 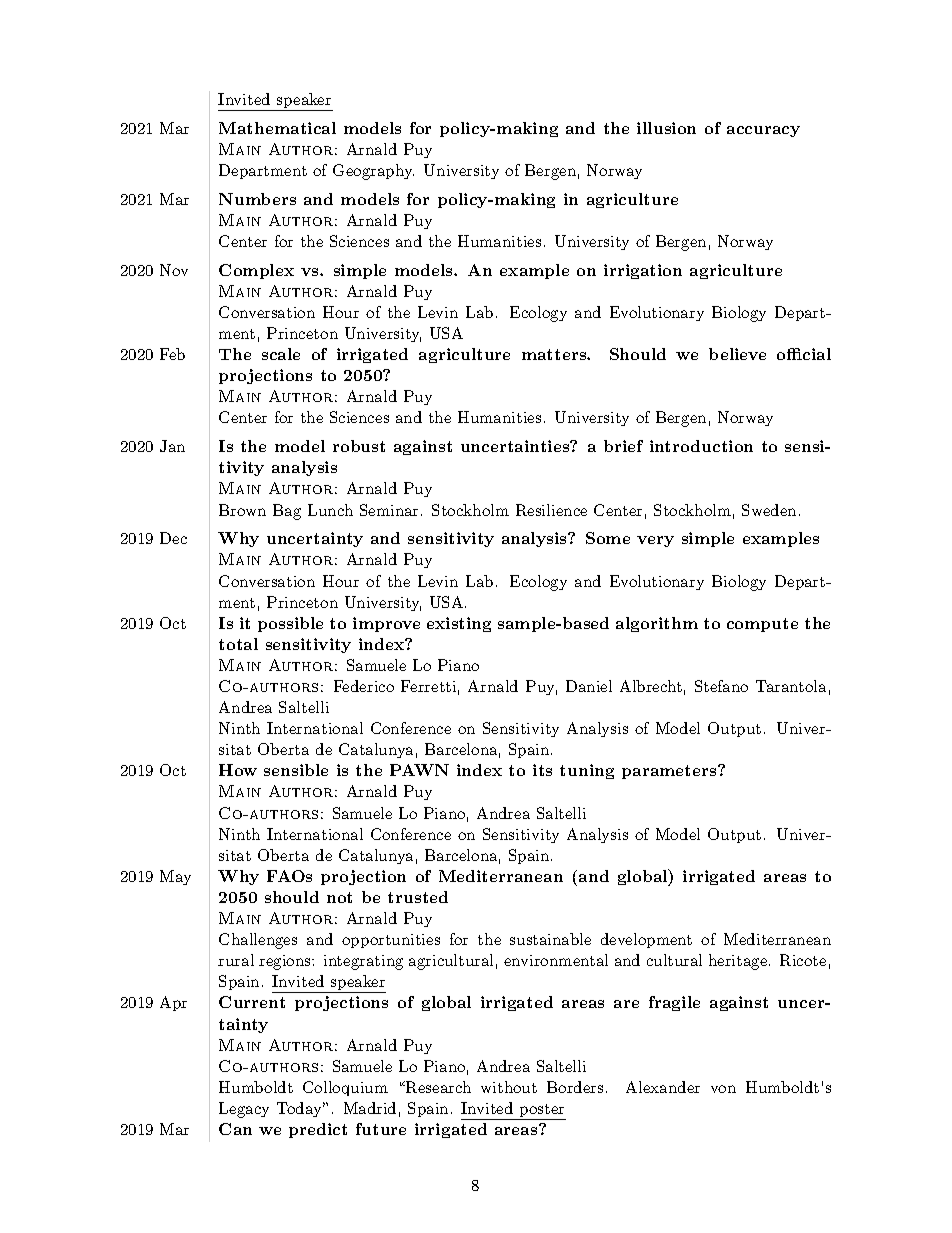 What do you see at coordinates (281, 354) in the document?
I see `scale` at bounding box center [281, 354].
